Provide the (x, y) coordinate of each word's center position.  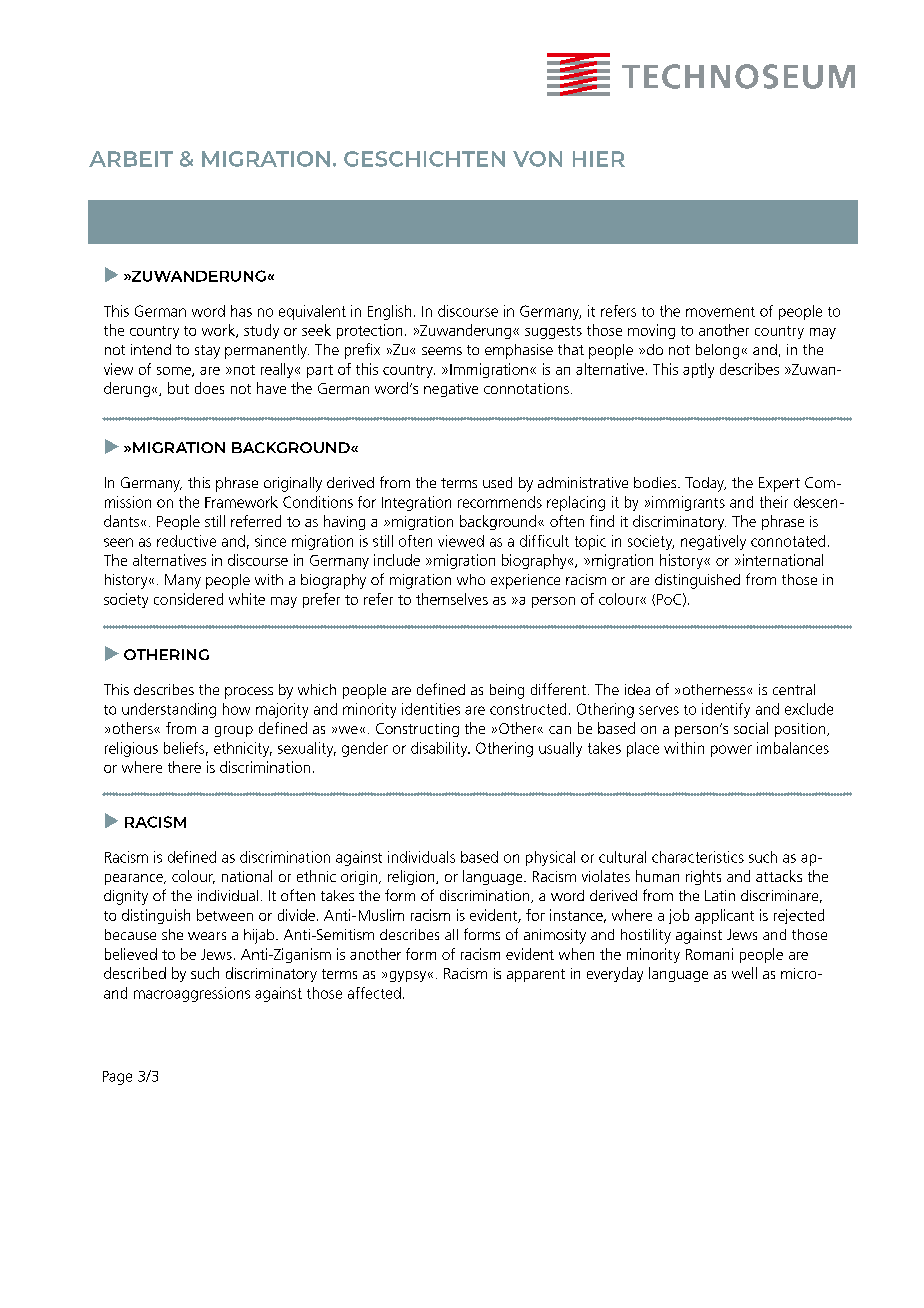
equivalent (312, 312)
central (794, 689)
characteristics (698, 857)
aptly (698, 370)
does (209, 388)
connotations (526, 388)
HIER (599, 159)
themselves (452, 599)
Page (117, 1078)
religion (412, 877)
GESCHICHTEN (424, 159)
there (184, 767)
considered (188, 599)
